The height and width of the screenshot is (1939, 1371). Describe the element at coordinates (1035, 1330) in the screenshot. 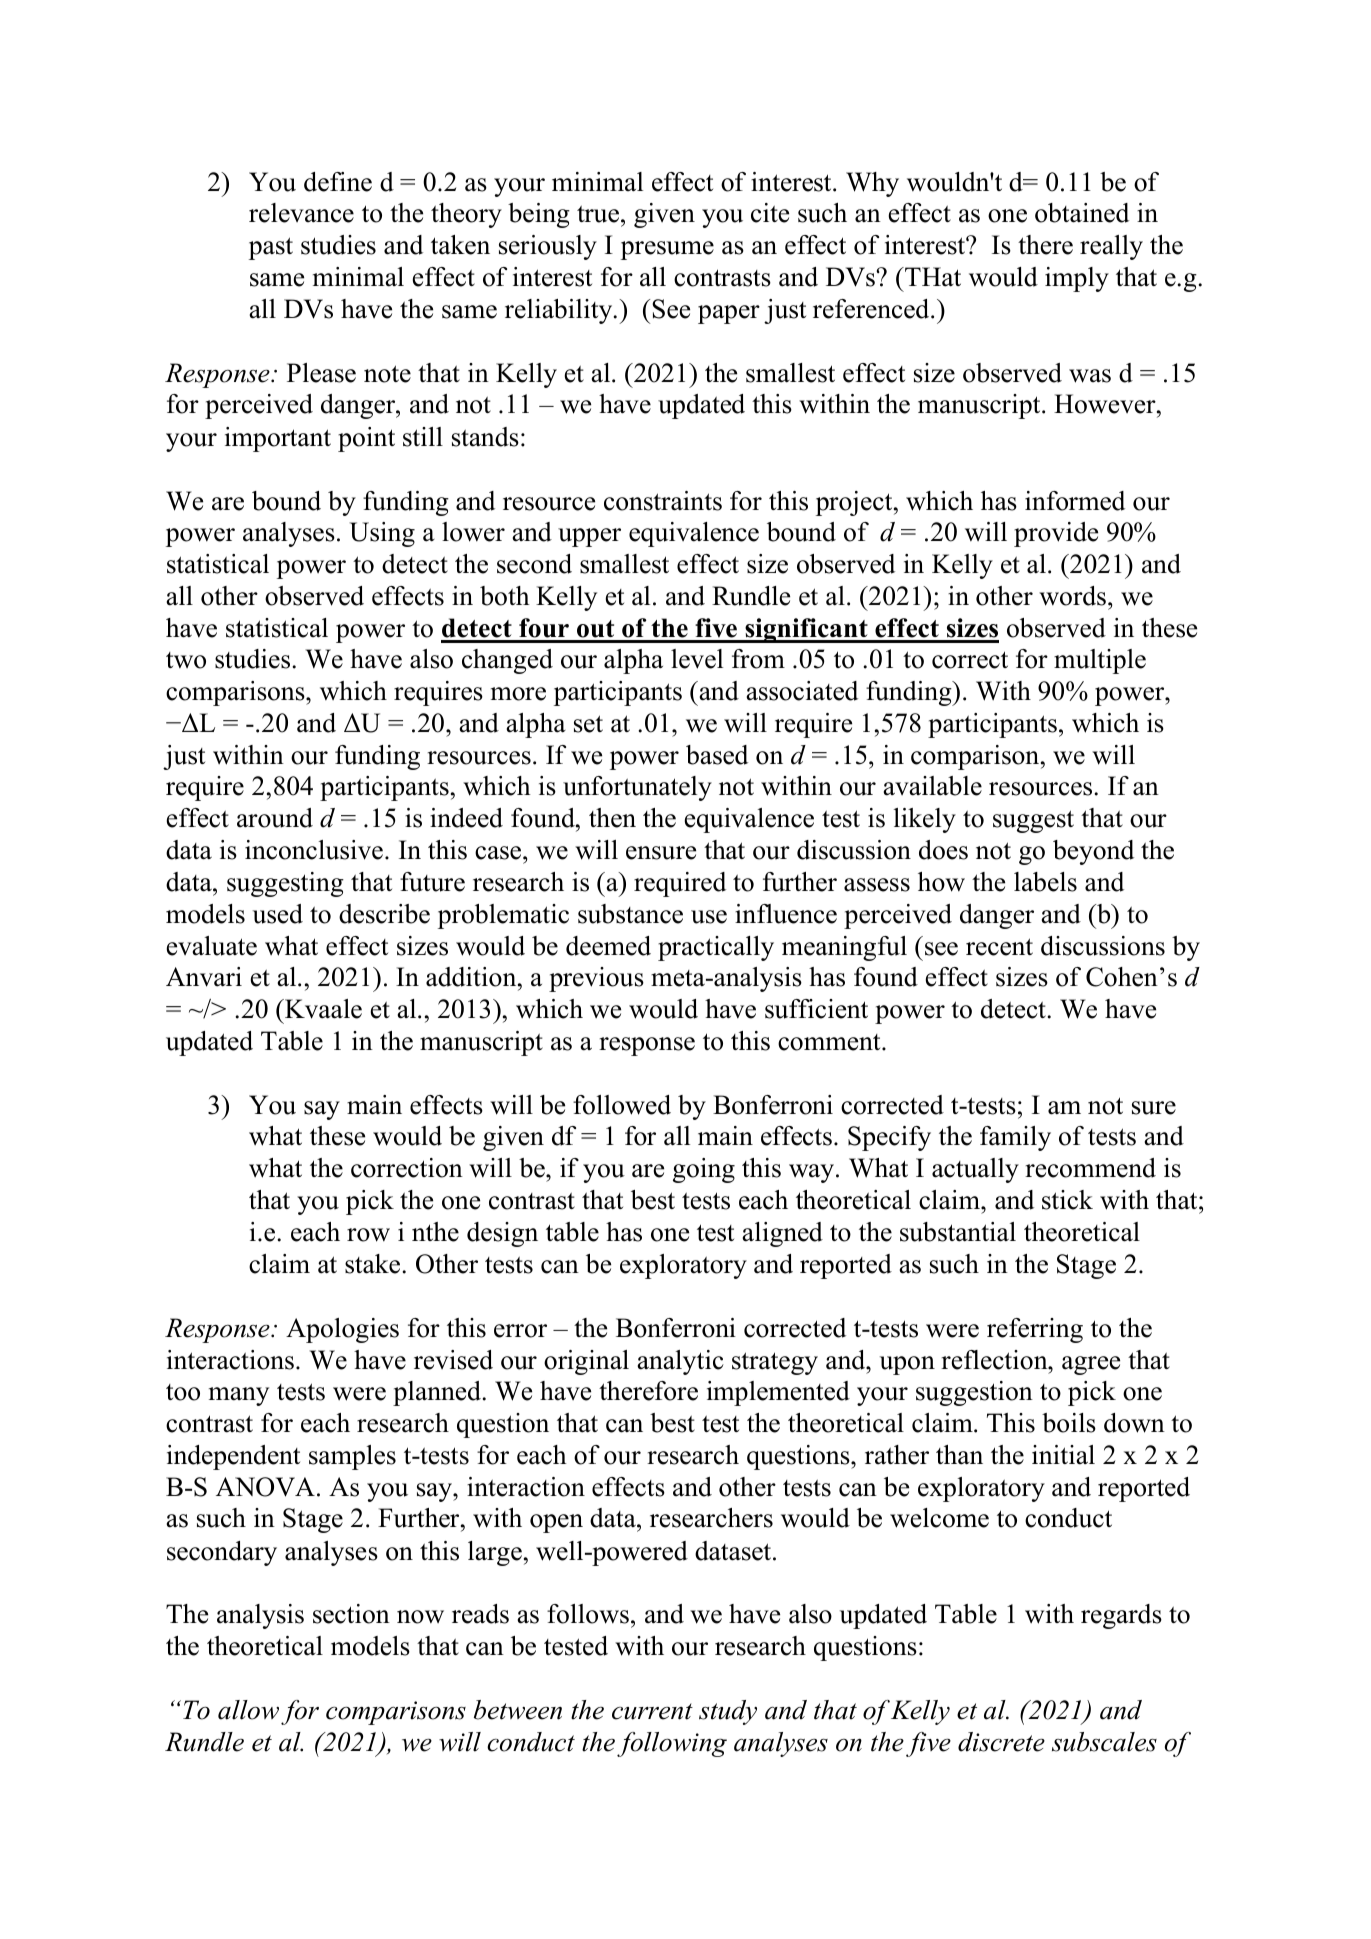

I see `referring` at that location.
